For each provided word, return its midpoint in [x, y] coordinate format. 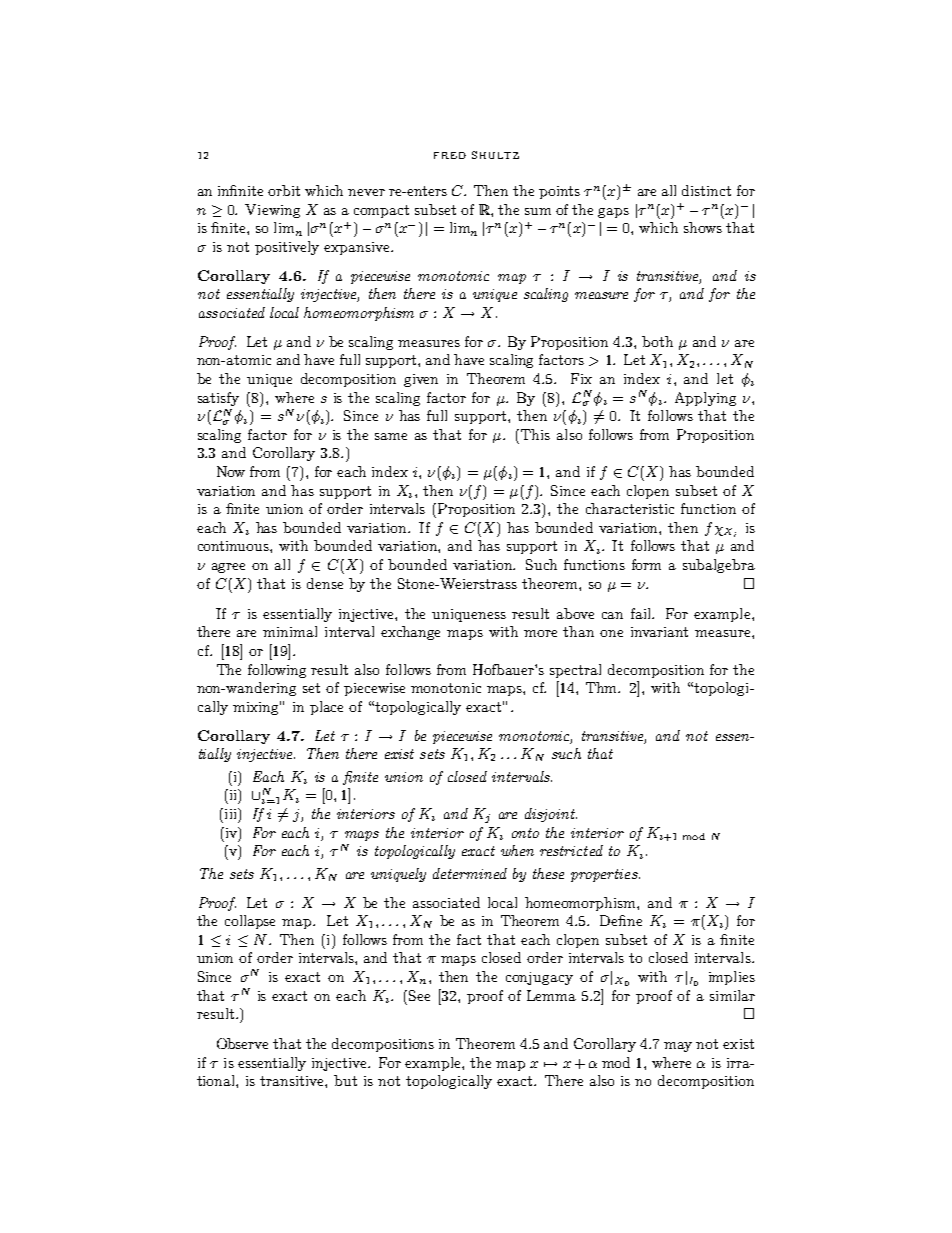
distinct [706, 190]
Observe [242, 1043]
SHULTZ [495, 155]
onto [525, 833]
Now [231, 471]
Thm [603, 687]
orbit [284, 190]
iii [230, 813]
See [419, 995]
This [535, 434]
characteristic [630, 508]
